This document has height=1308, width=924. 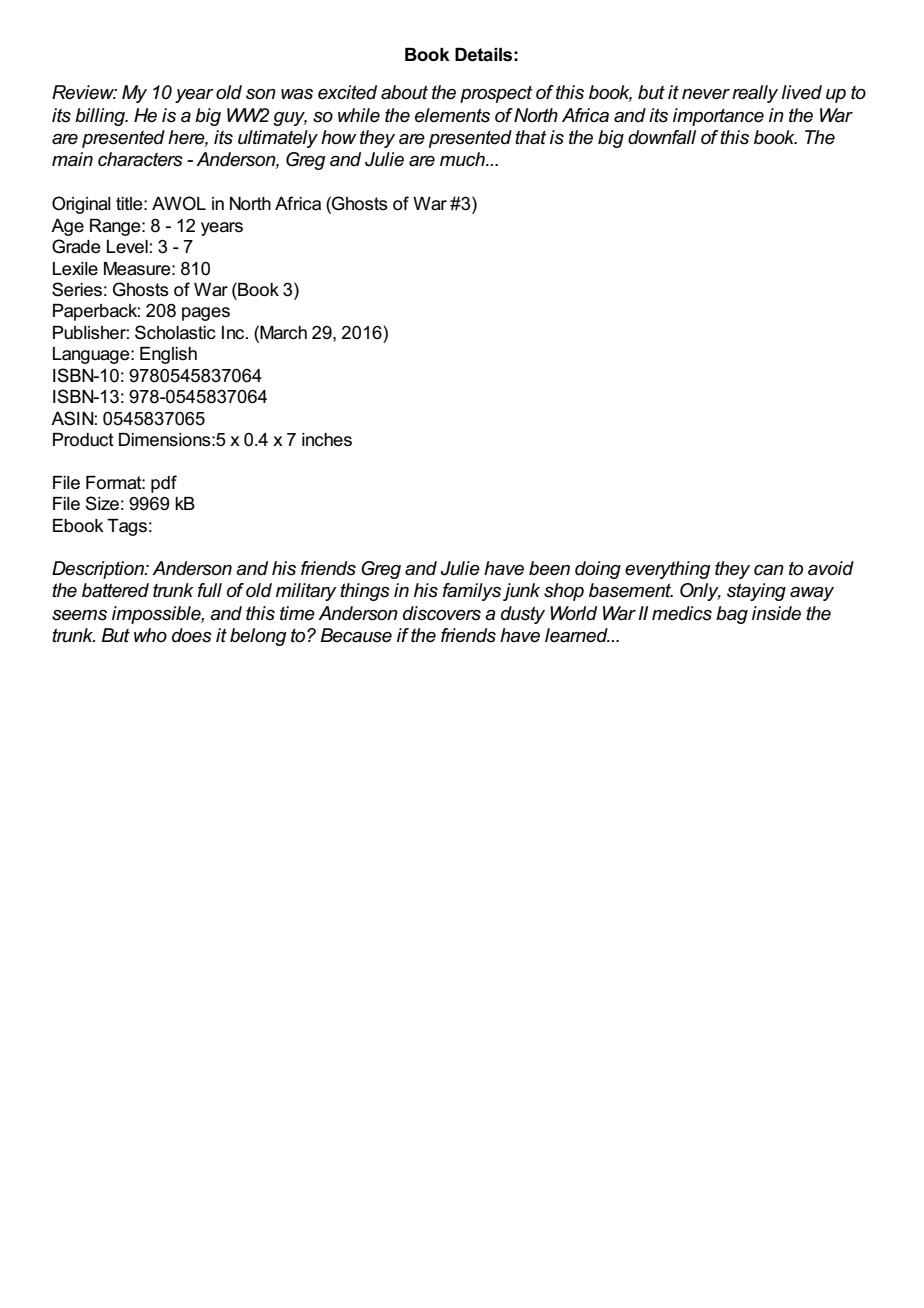 What do you see at coordinates (127, 247) in the document?
I see `Level` at bounding box center [127, 247].
